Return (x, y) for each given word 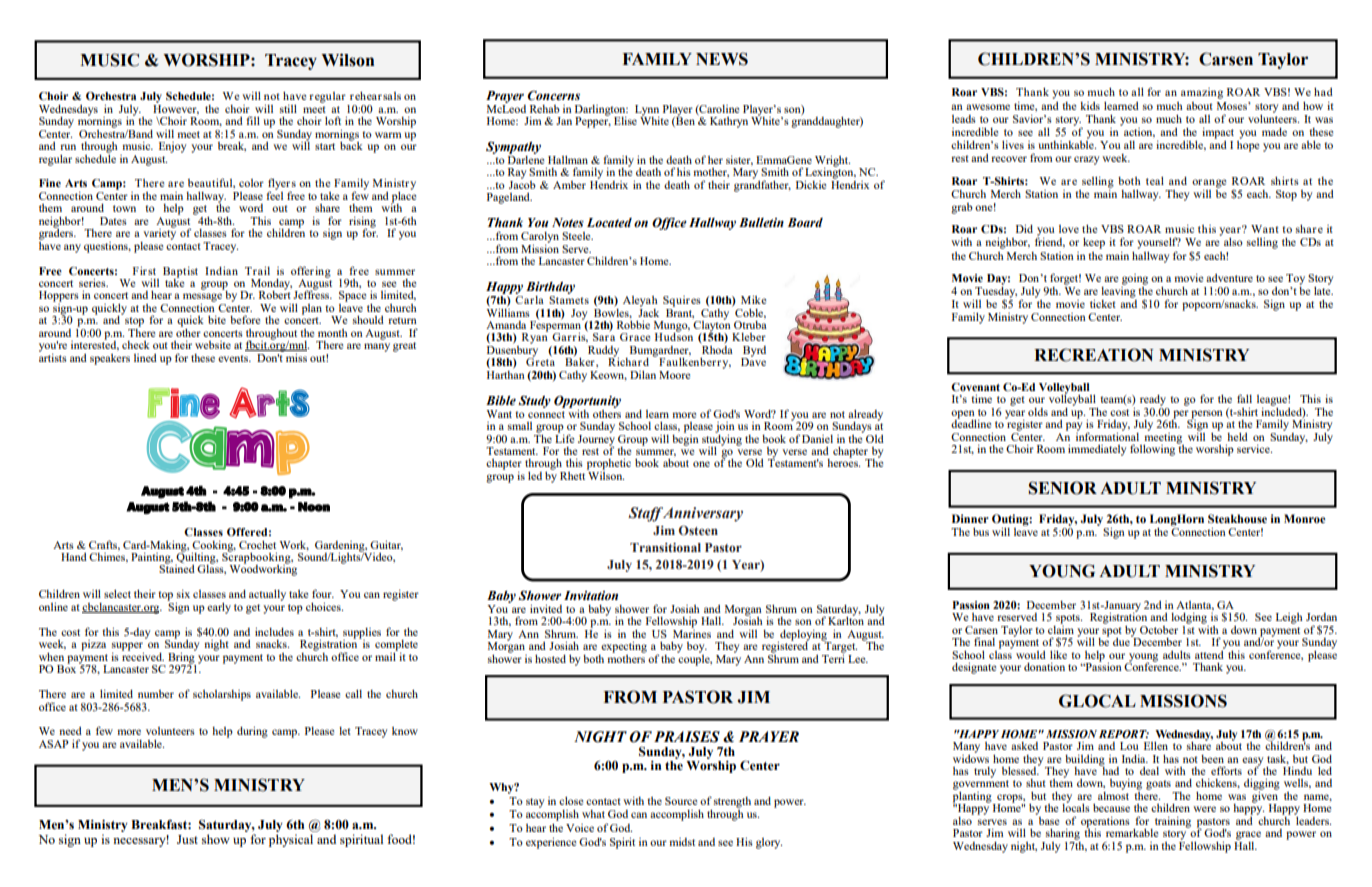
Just (187, 839)
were (1204, 809)
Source (681, 801)
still (288, 109)
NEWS (722, 59)
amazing (1202, 93)
